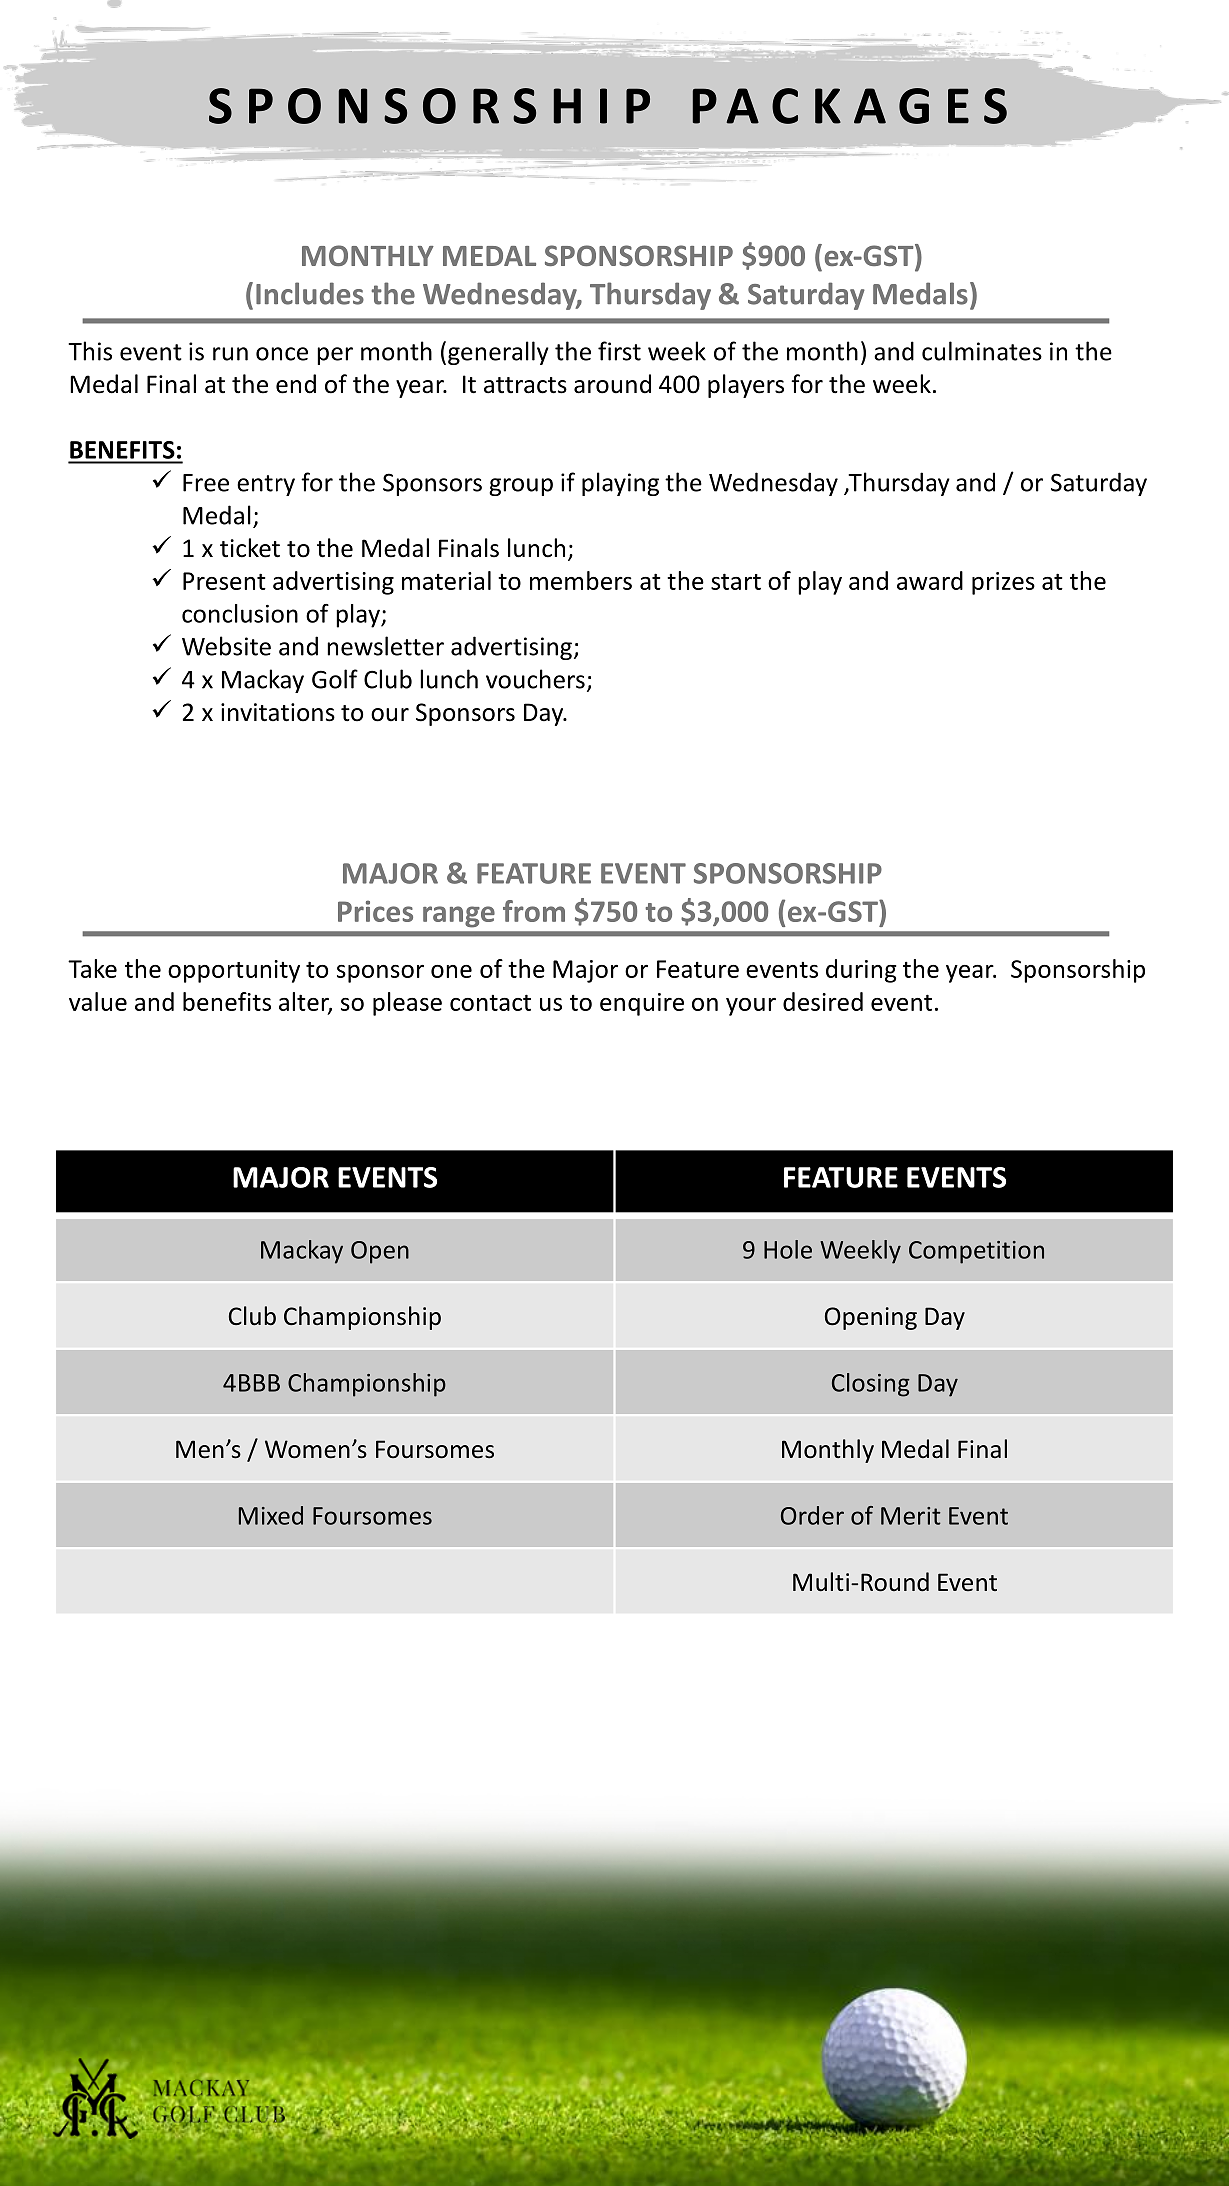 The height and width of the image is (2186, 1229). I want to click on during, so click(861, 971).
